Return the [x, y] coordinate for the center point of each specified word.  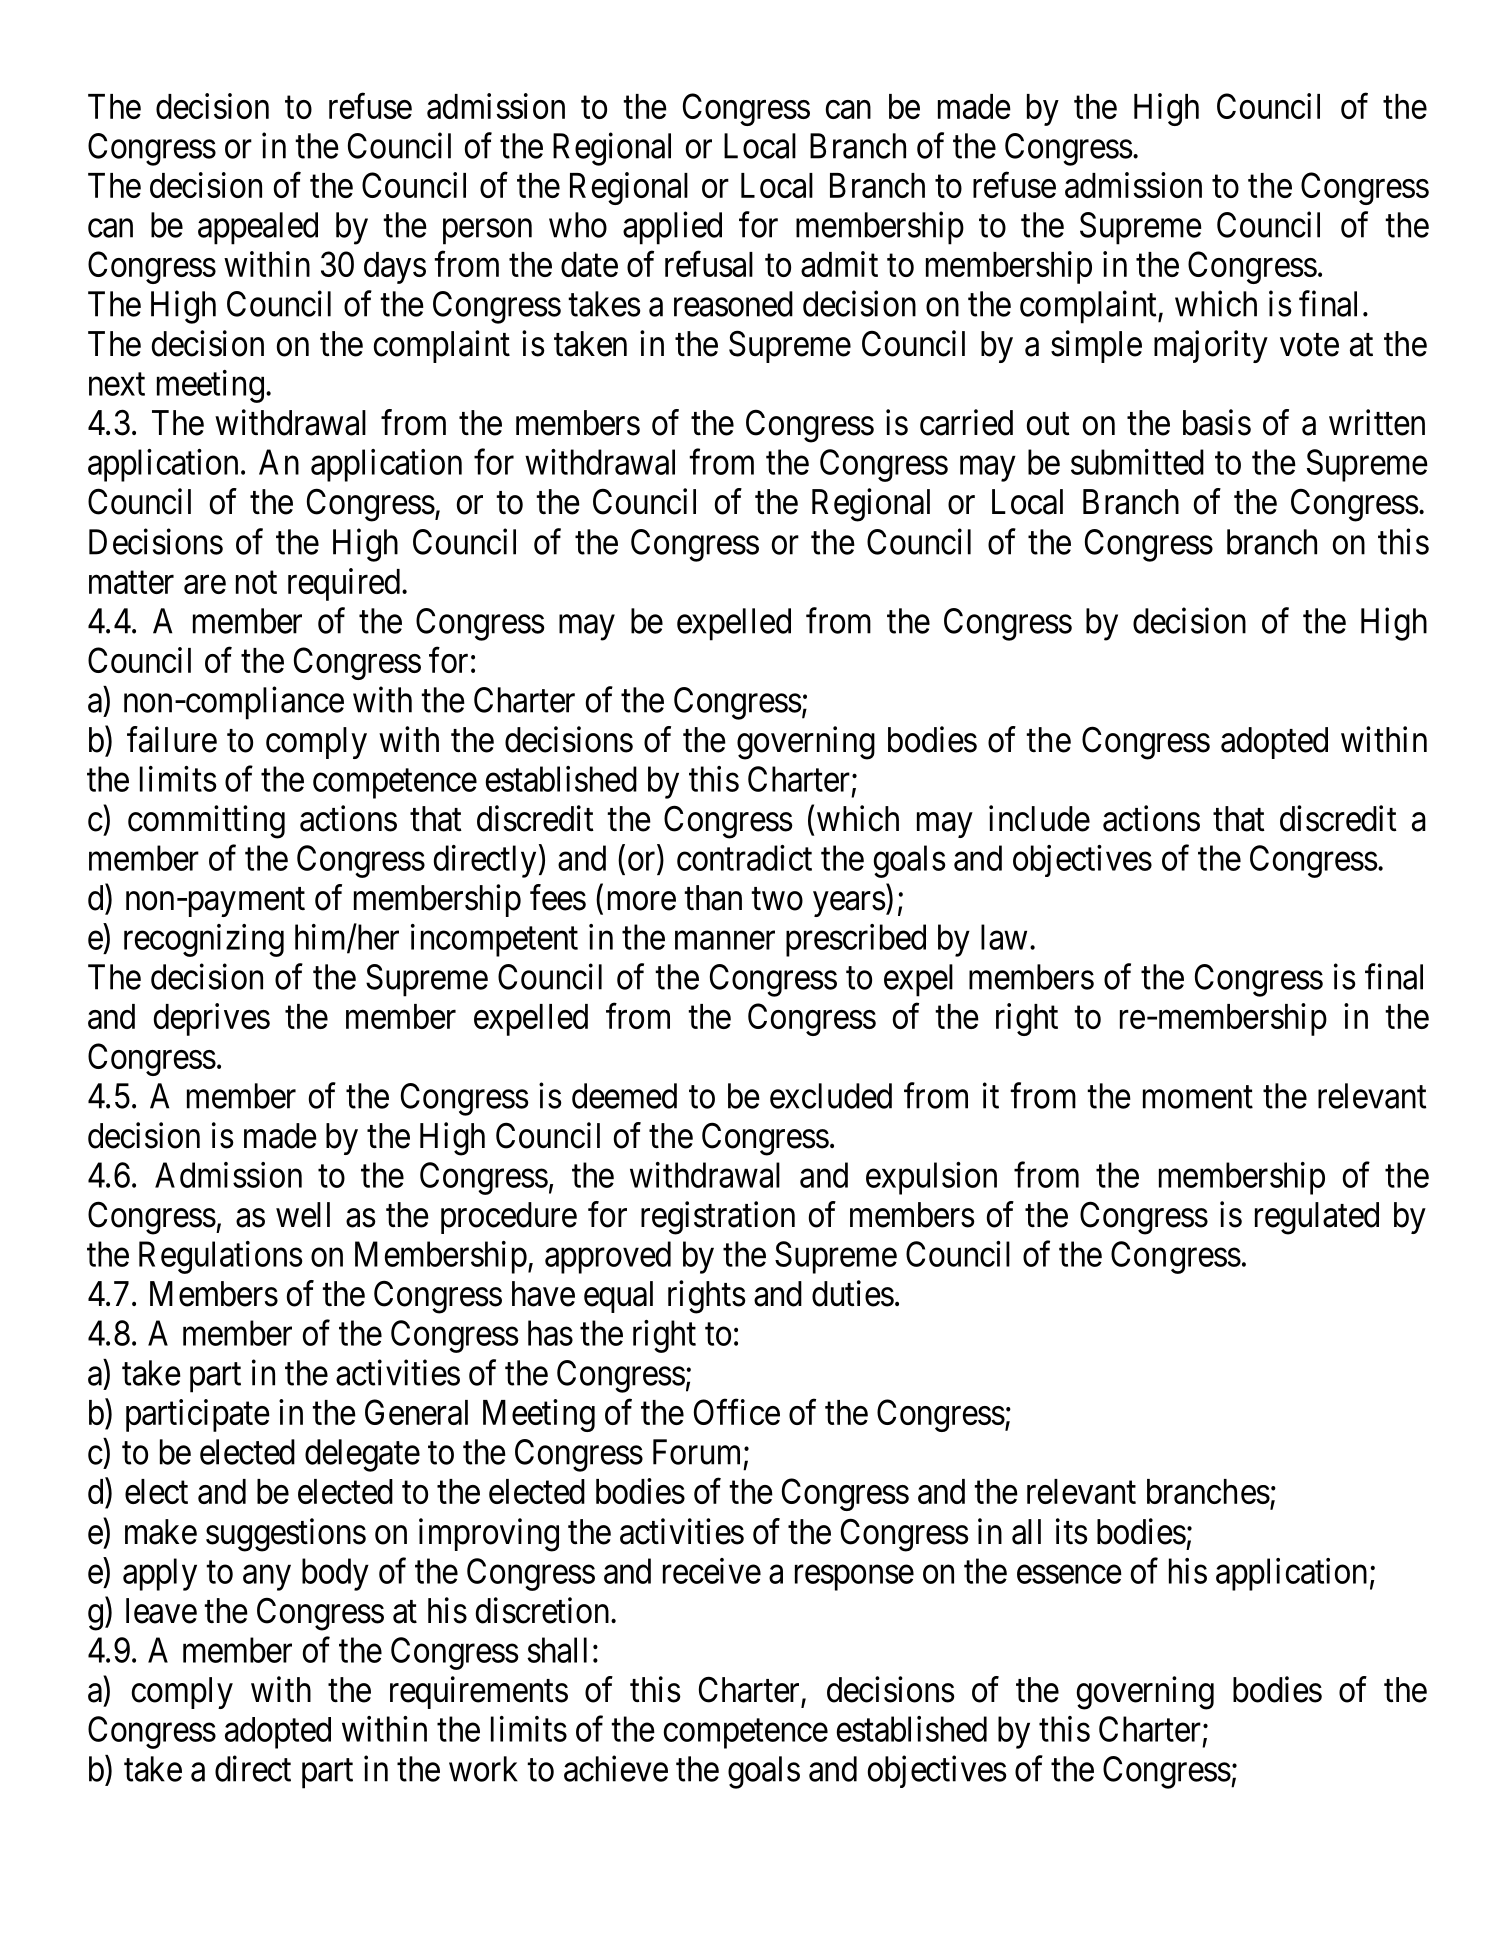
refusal [709, 264]
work [483, 1769]
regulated [1317, 1218]
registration [718, 1218]
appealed [258, 228]
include [1039, 818]
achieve [616, 1768]
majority [1211, 346]
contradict [744, 858]
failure [172, 739]
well [303, 1215]
